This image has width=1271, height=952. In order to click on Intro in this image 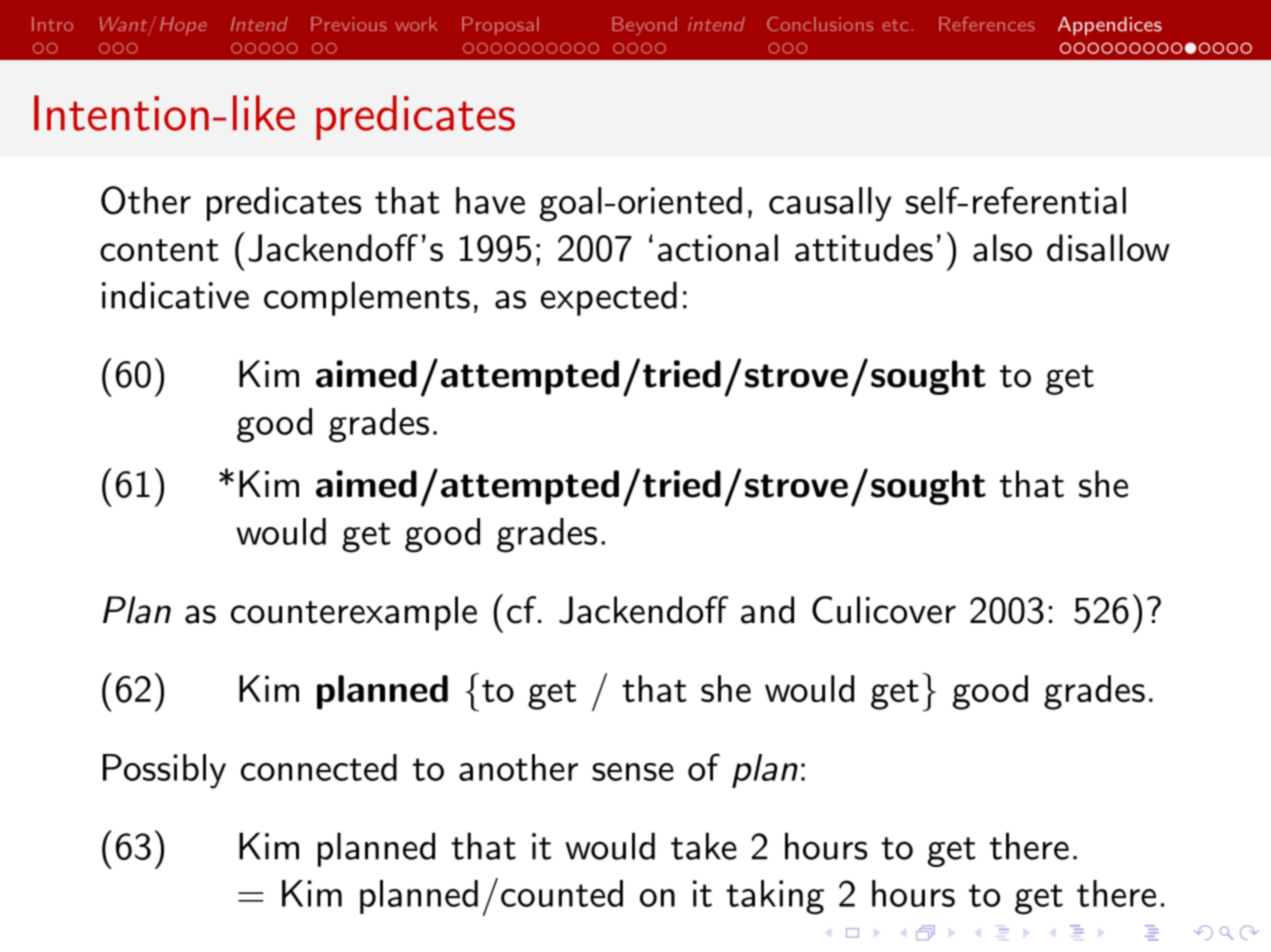, I will do `click(52, 24)`.
